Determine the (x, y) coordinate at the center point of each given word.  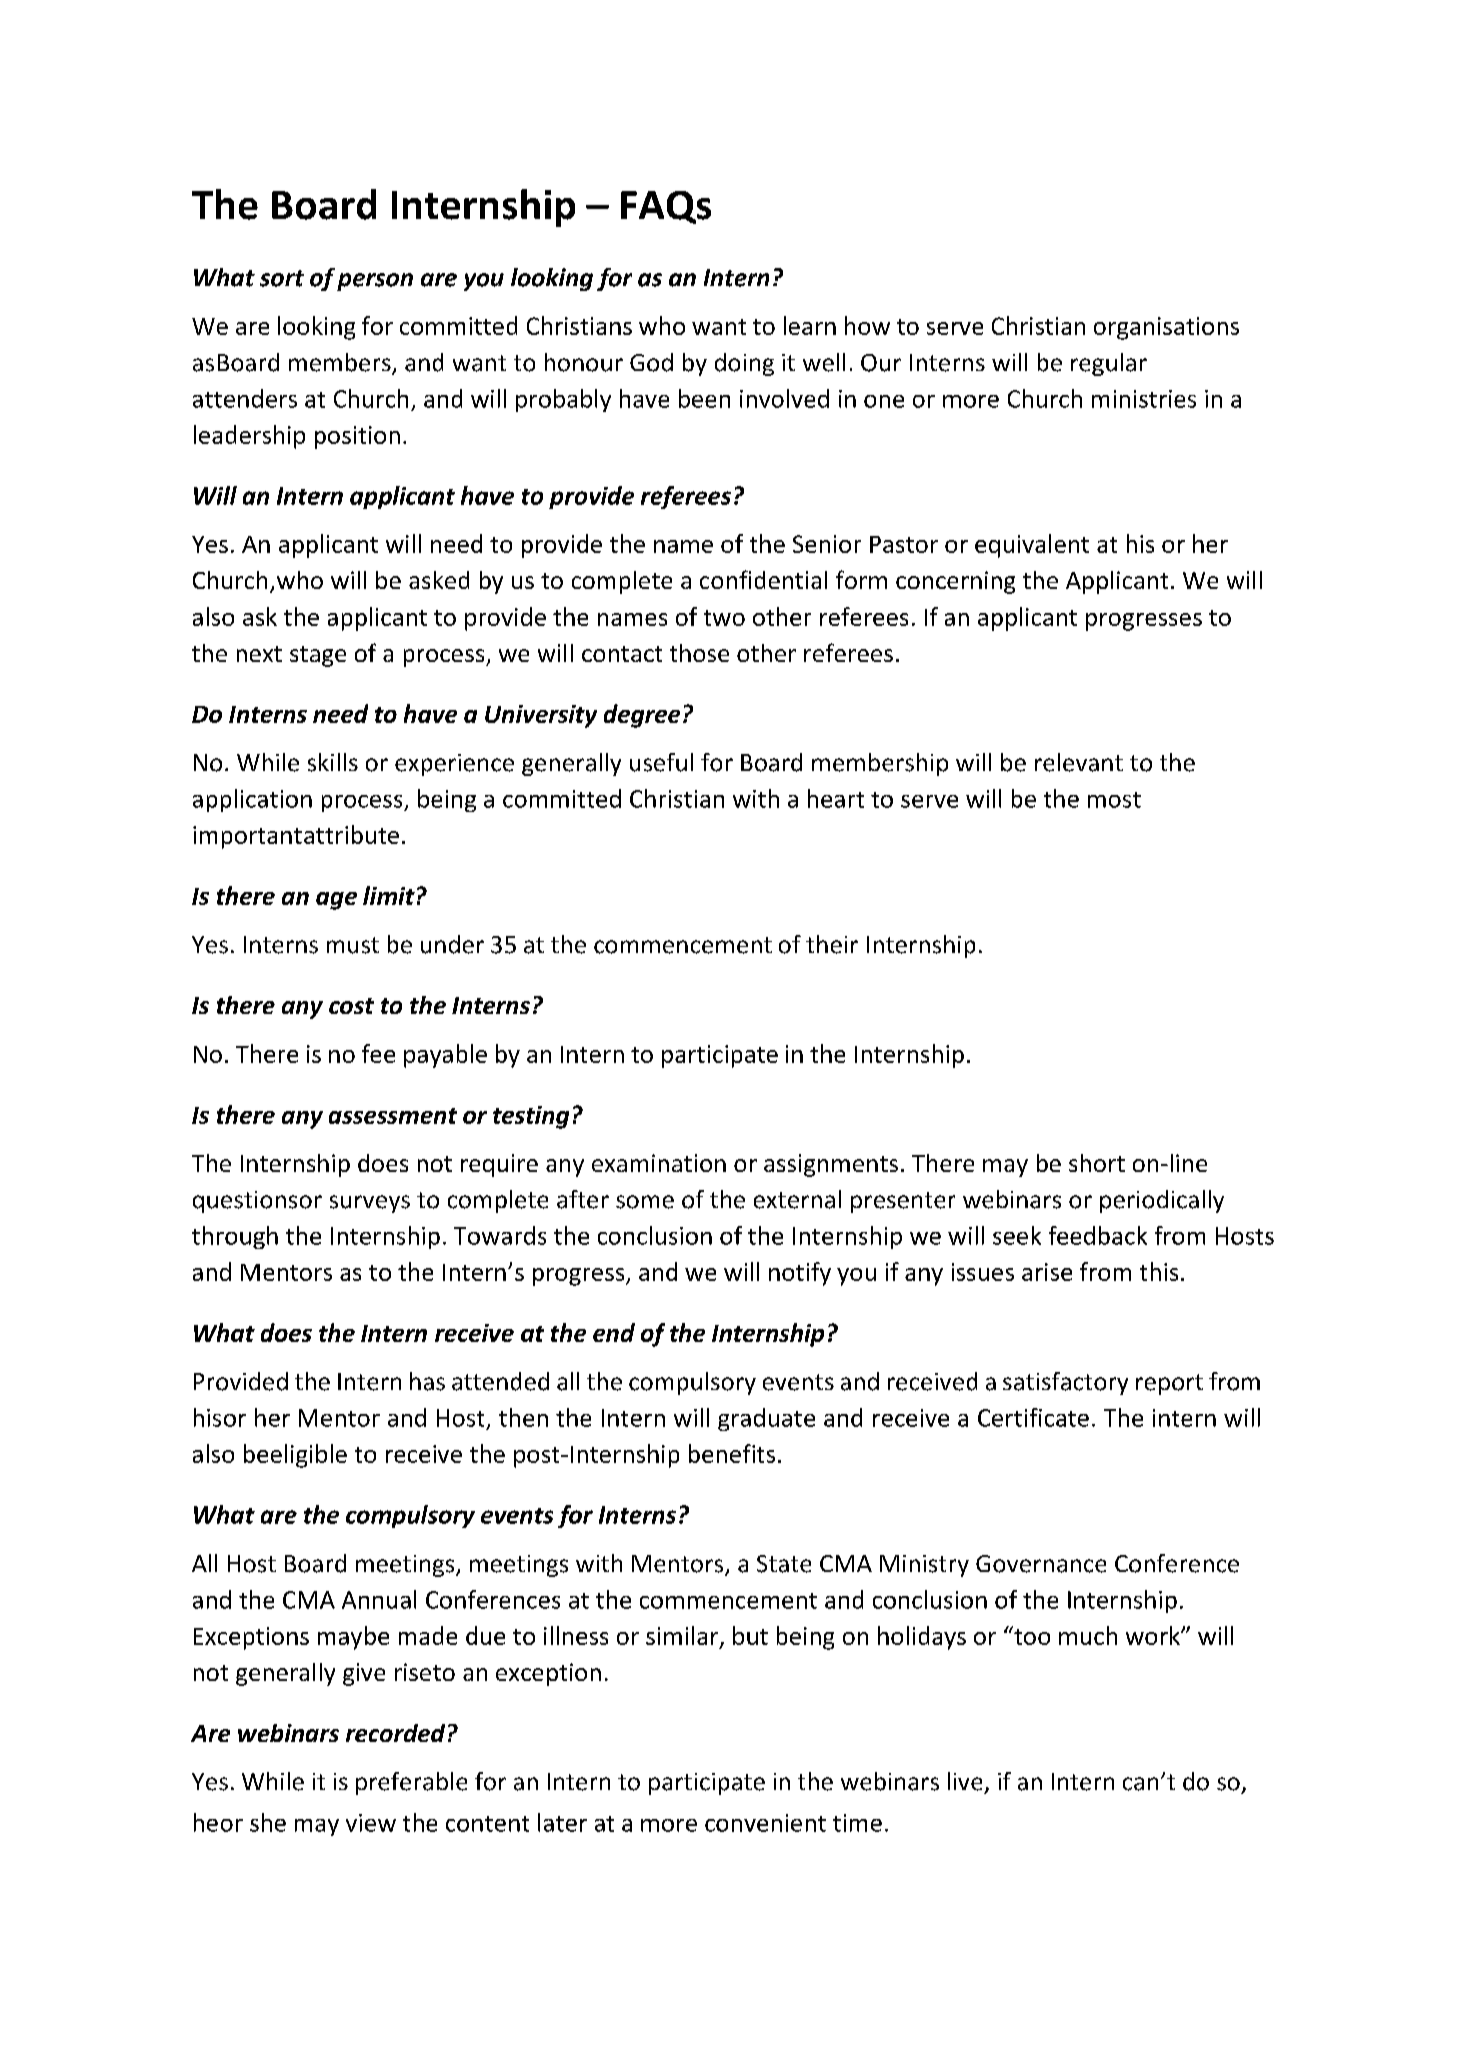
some (645, 1202)
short (1097, 1163)
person (375, 282)
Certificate (1033, 1417)
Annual (379, 1599)
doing (744, 364)
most (1114, 800)
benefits (732, 1453)
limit (389, 895)
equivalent (1032, 546)
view (371, 1823)
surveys (370, 1204)
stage (318, 656)
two (724, 618)
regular (1109, 364)
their (832, 944)
